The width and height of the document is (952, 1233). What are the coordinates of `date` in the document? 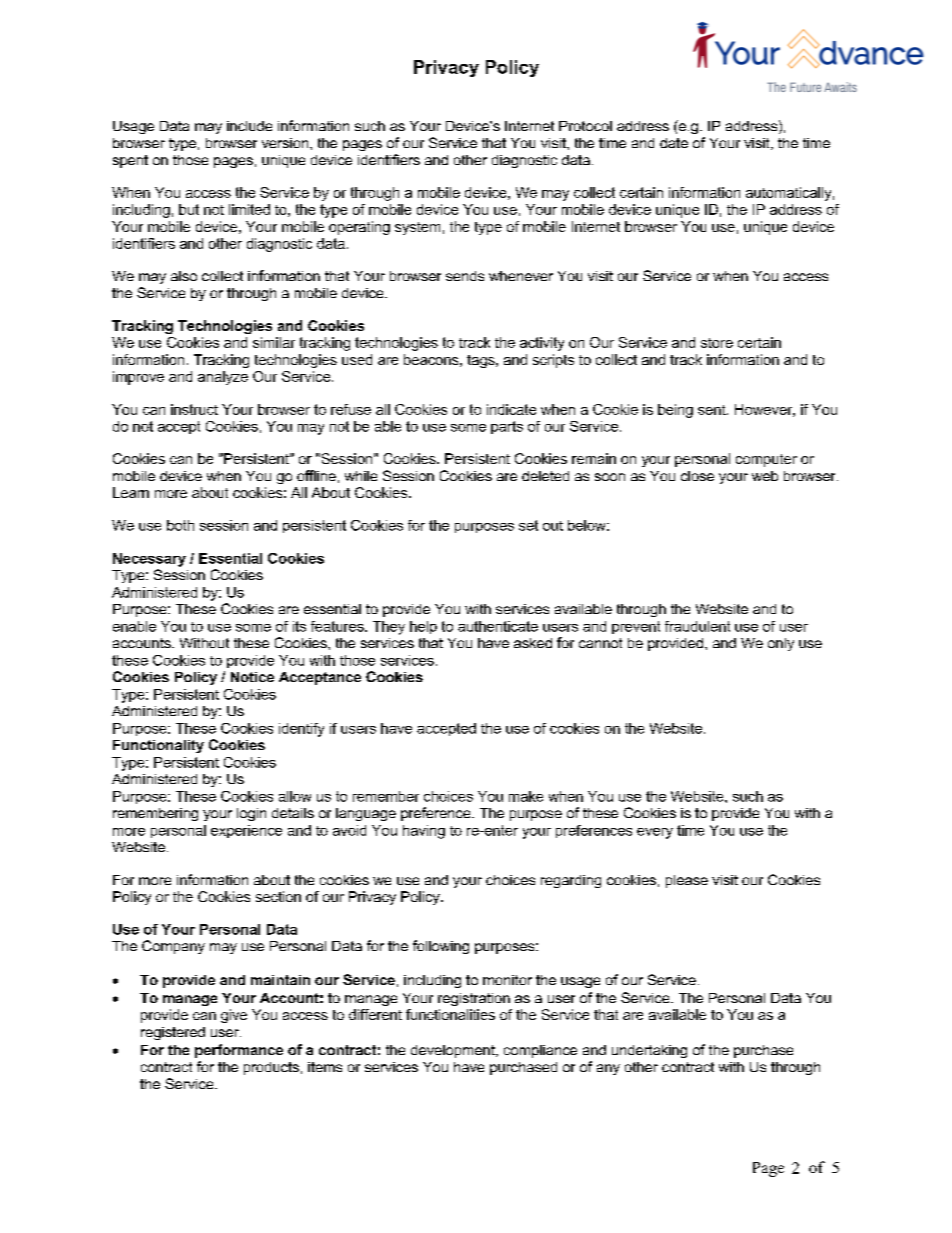 It's located at (674, 143).
